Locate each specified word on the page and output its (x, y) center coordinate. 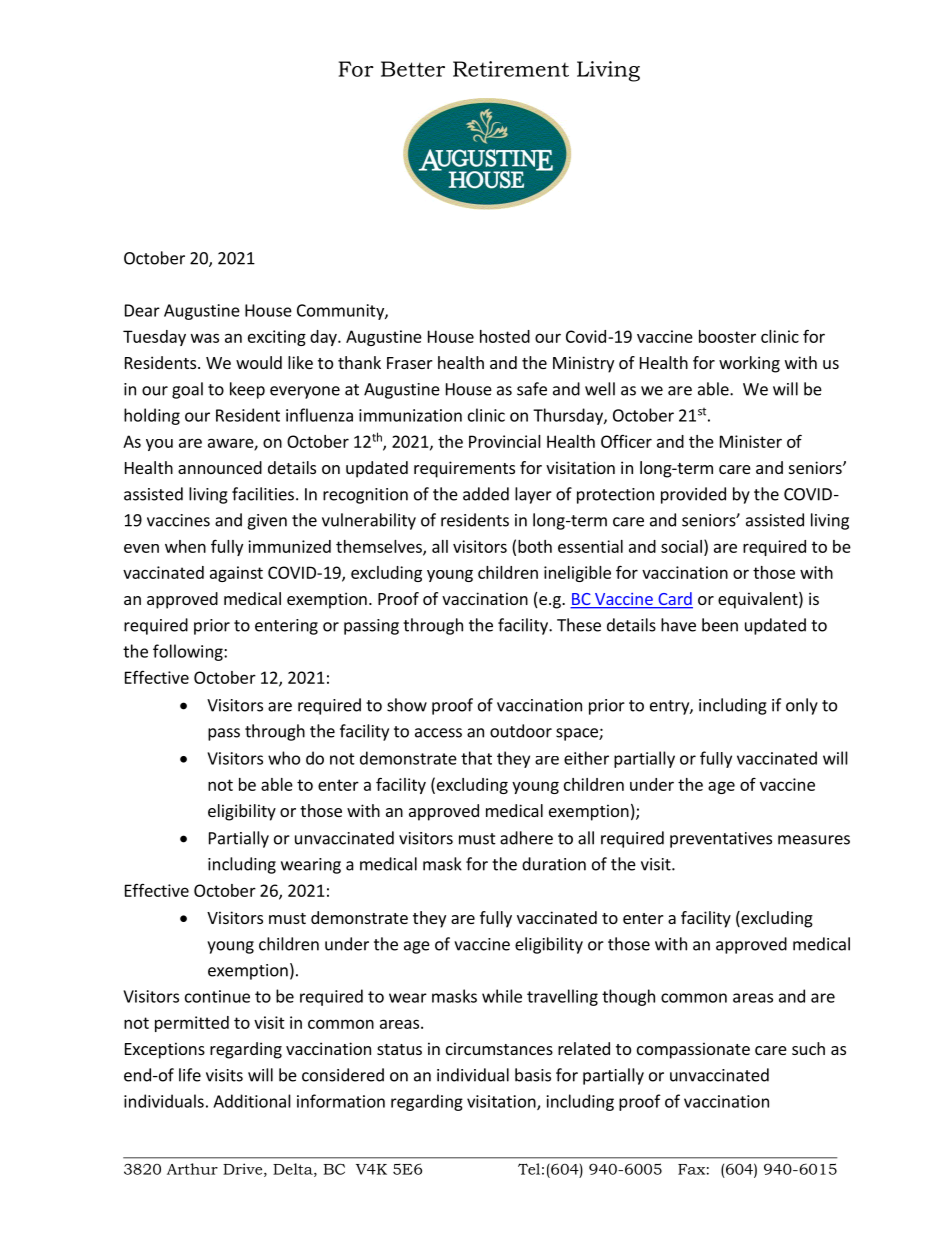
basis (533, 1075)
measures (814, 840)
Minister (751, 441)
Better (413, 69)
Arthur (192, 1169)
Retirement (511, 69)
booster (727, 336)
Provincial (505, 441)
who (284, 758)
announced (220, 467)
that (476, 758)
